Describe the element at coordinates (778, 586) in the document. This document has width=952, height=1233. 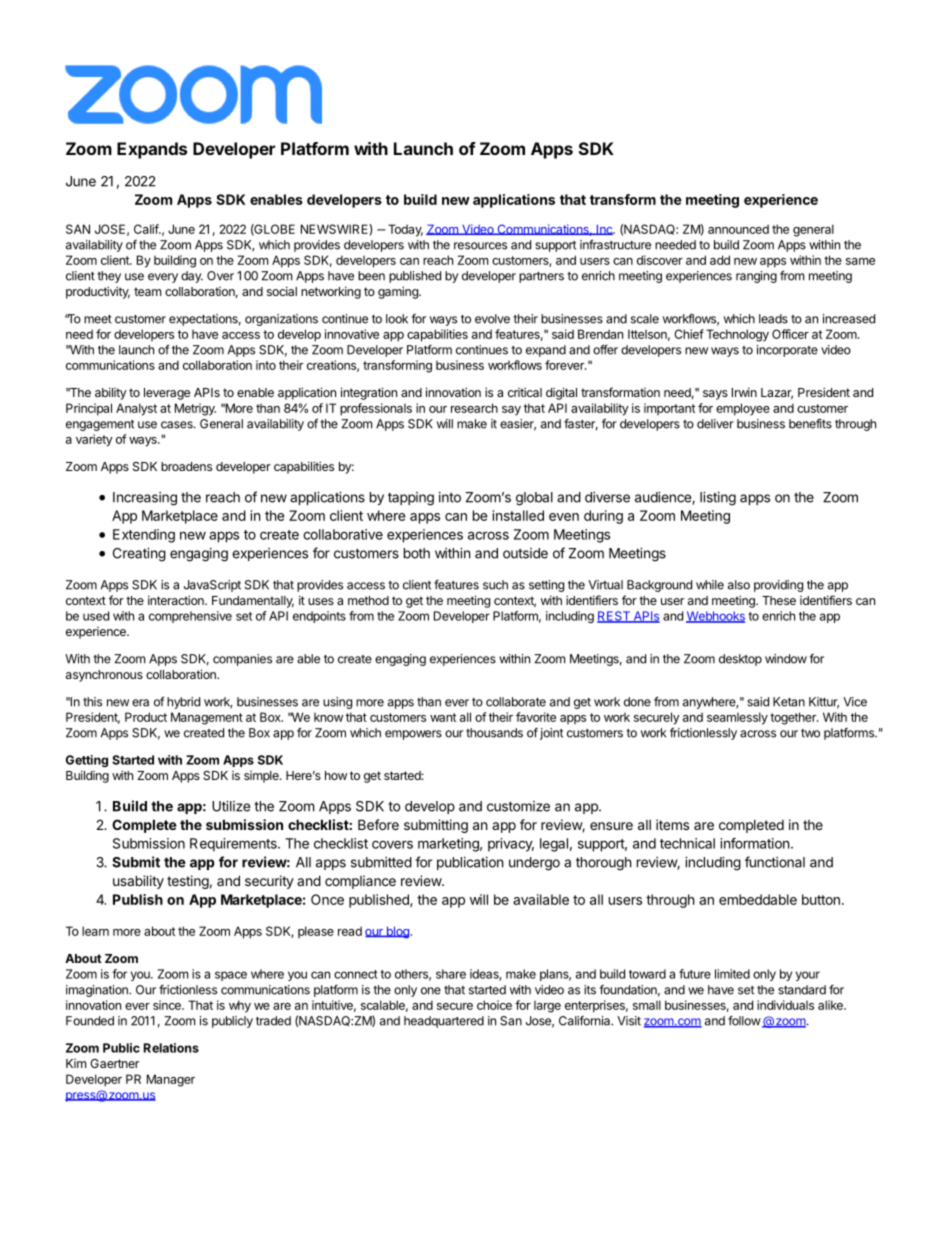
I see `providing` at that location.
